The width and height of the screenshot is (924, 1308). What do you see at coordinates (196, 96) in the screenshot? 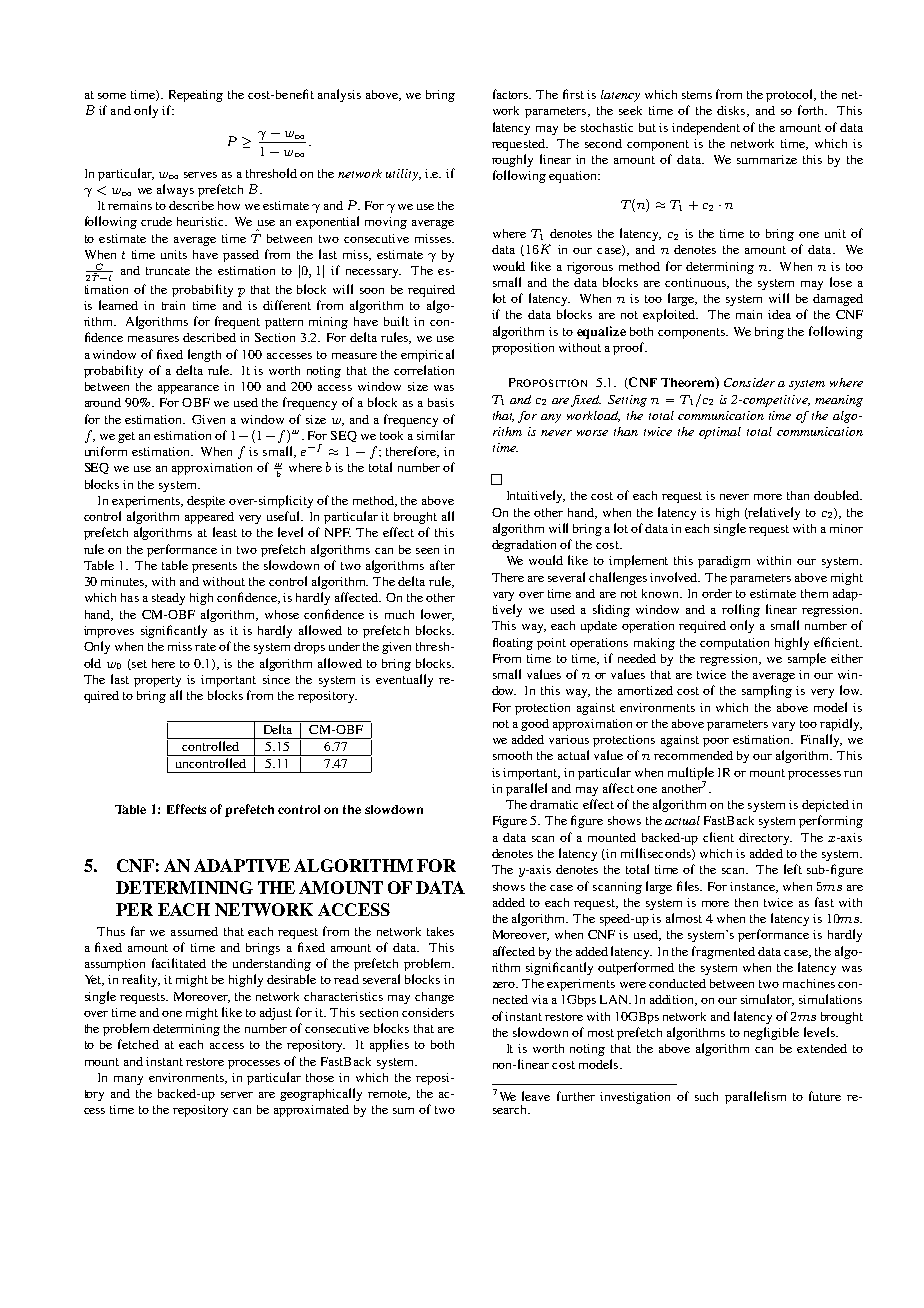
I see `Repeating` at bounding box center [196, 96].
